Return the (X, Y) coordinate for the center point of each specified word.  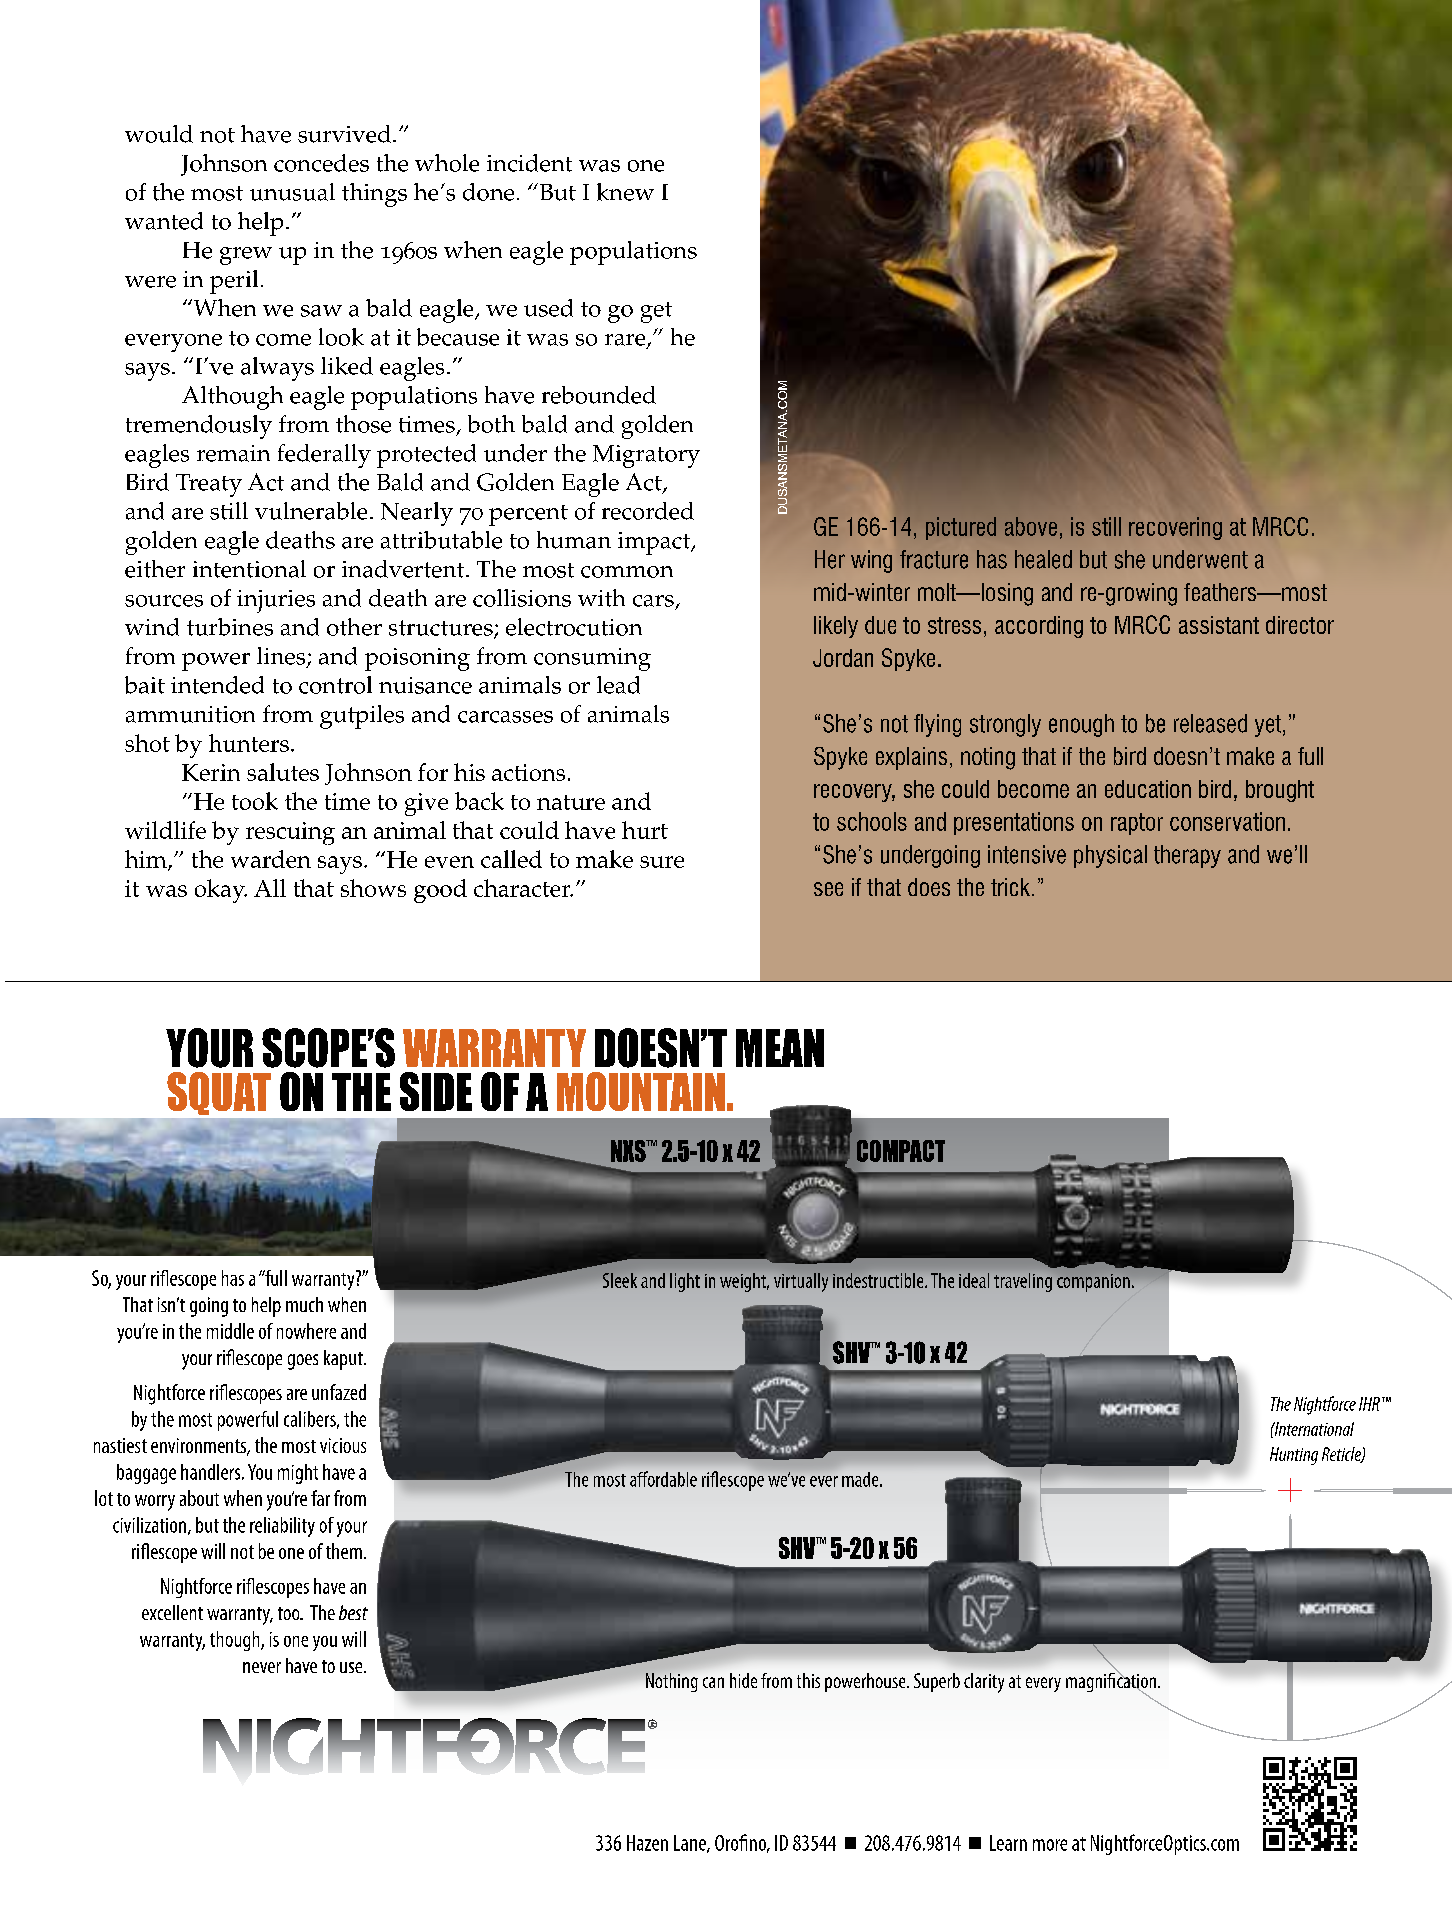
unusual (292, 192)
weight (744, 1282)
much (304, 1304)
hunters (249, 743)
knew (625, 192)
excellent (172, 1612)
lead (618, 685)
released (1210, 723)
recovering (1175, 528)
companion (1093, 1283)
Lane (691, 1844)
